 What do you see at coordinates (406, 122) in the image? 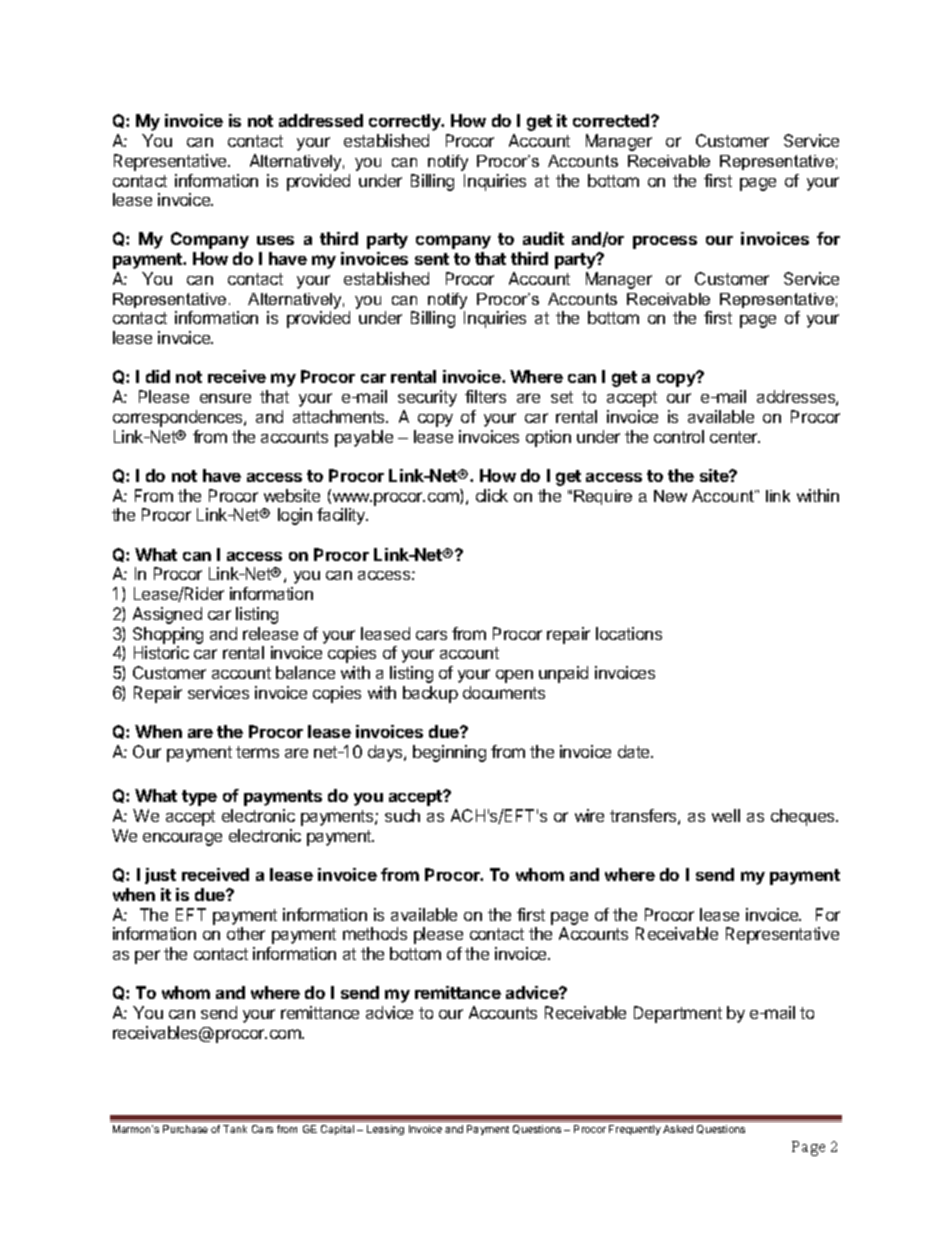
I see `correctly` at bounding box center [406, 122].
